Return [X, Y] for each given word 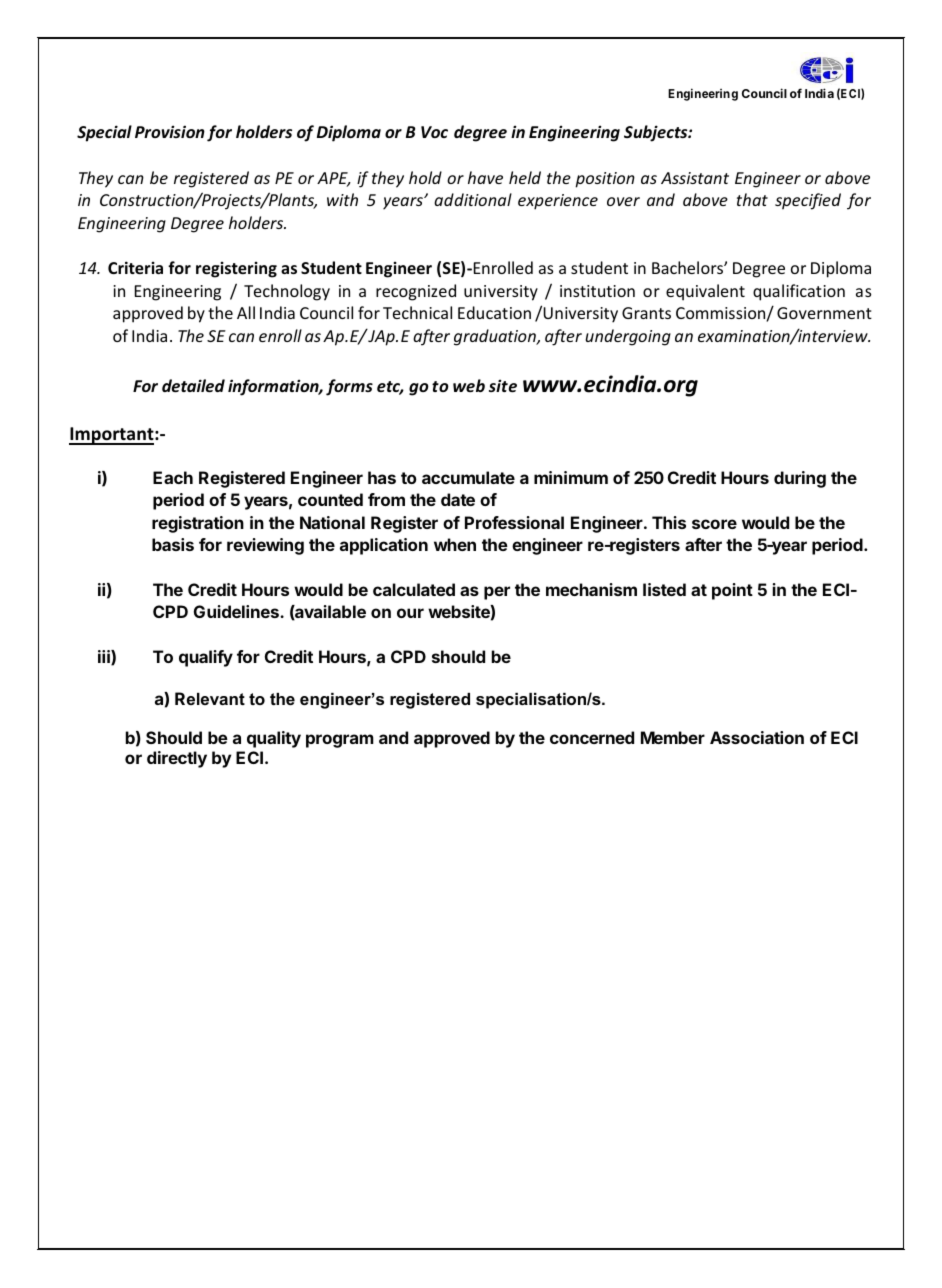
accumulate [468, 477]
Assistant [695, 178]
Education [494, 312]
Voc [434, 132]
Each [173, 477]
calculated [414, 589]
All [246, 312]
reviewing [265, 546]
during [800, 479]
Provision [170, 131]
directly [177, 759]
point [732, 591]
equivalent [705, 292]
